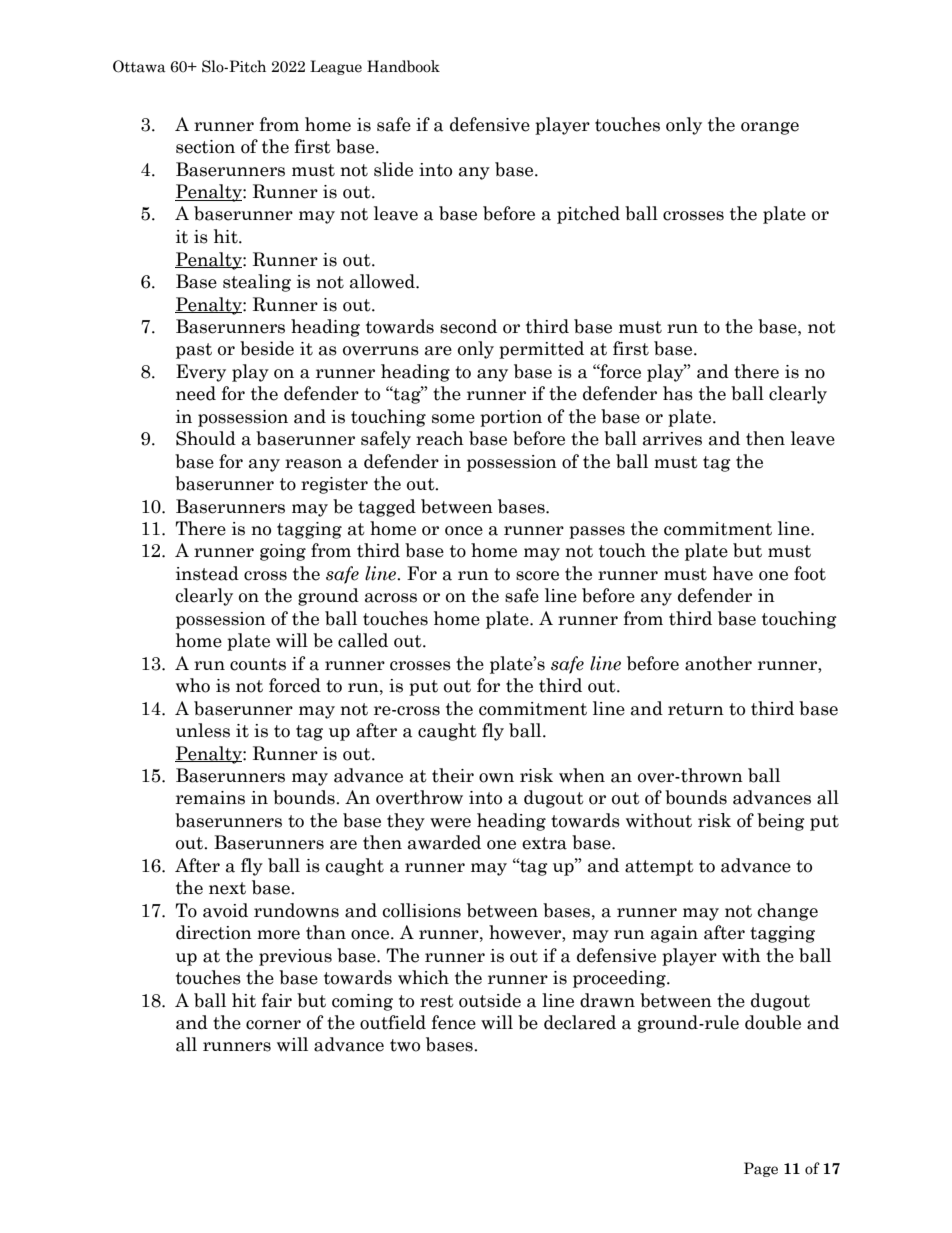 The width and height of the screenshot is (952, 1233). Describe the element at coordinates (273, 1025) in the screenshot. I see `corner` at that location.
